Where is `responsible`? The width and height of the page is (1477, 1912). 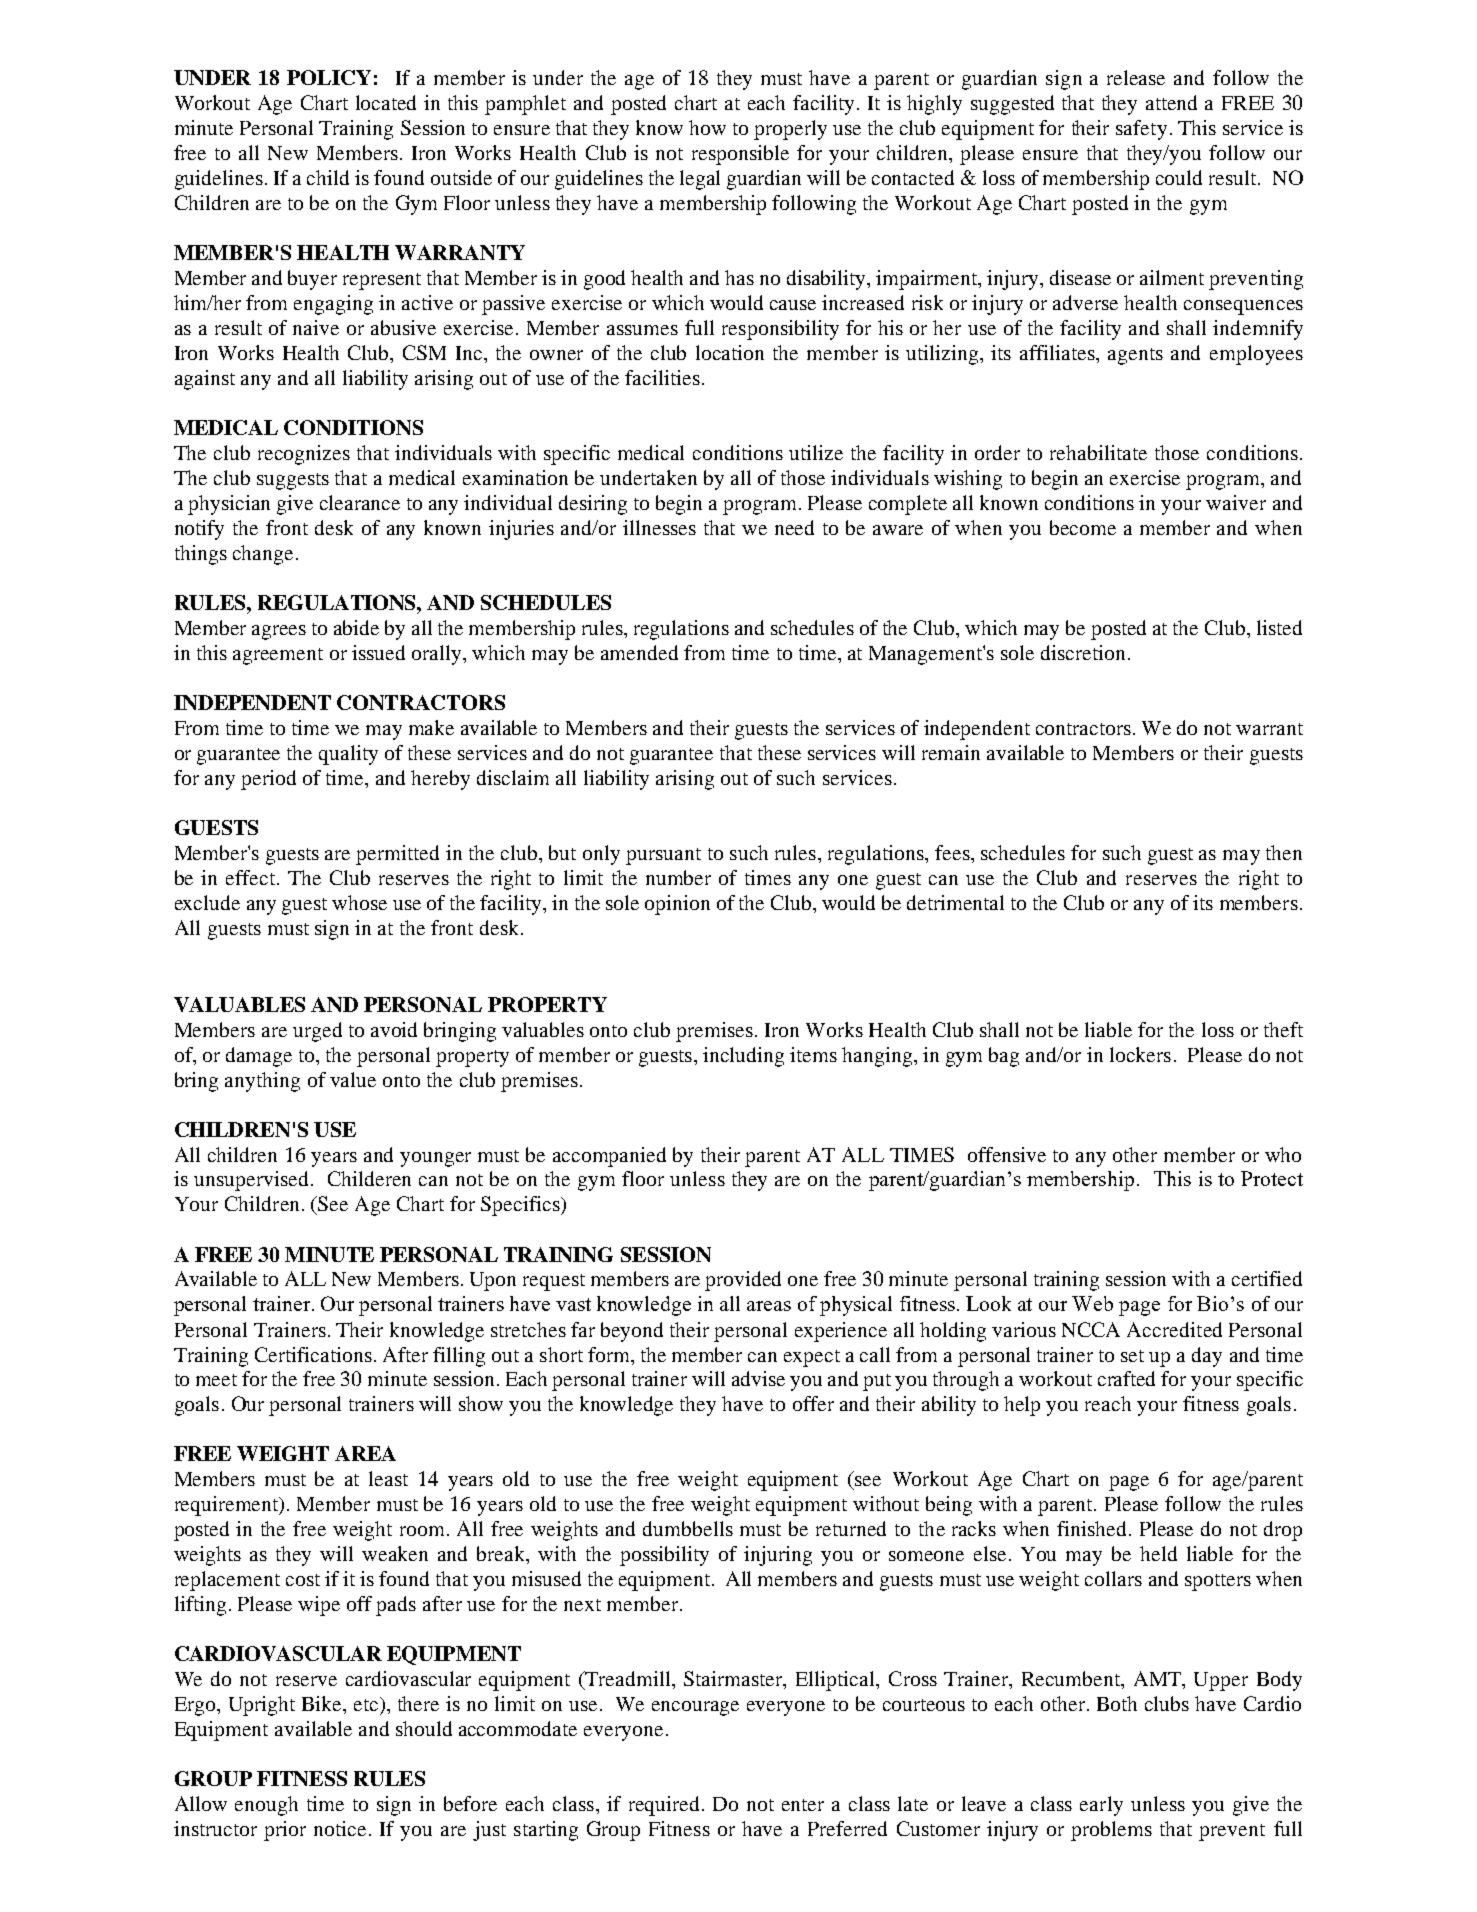 responsible is located at coordinates (740, 155).
